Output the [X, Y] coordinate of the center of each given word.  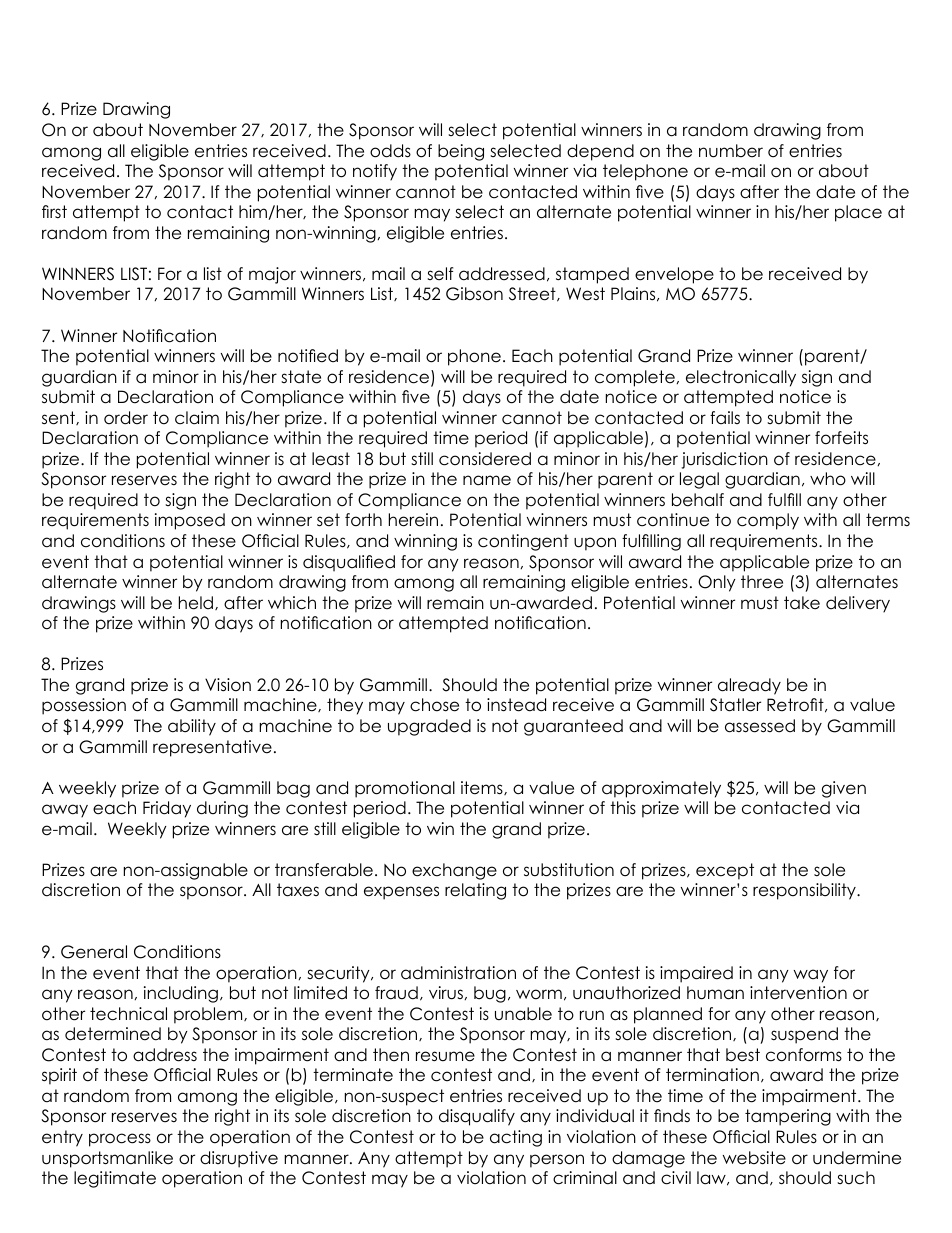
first [54, 211]
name [487, 480]
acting [516, 1138]
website [754, 1158]
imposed [190, 521]
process [120, 1140]
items [483, 788]
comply [768, 521]
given [844, 789]
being [461, 152]
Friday [167, 809]
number [731, 151]
